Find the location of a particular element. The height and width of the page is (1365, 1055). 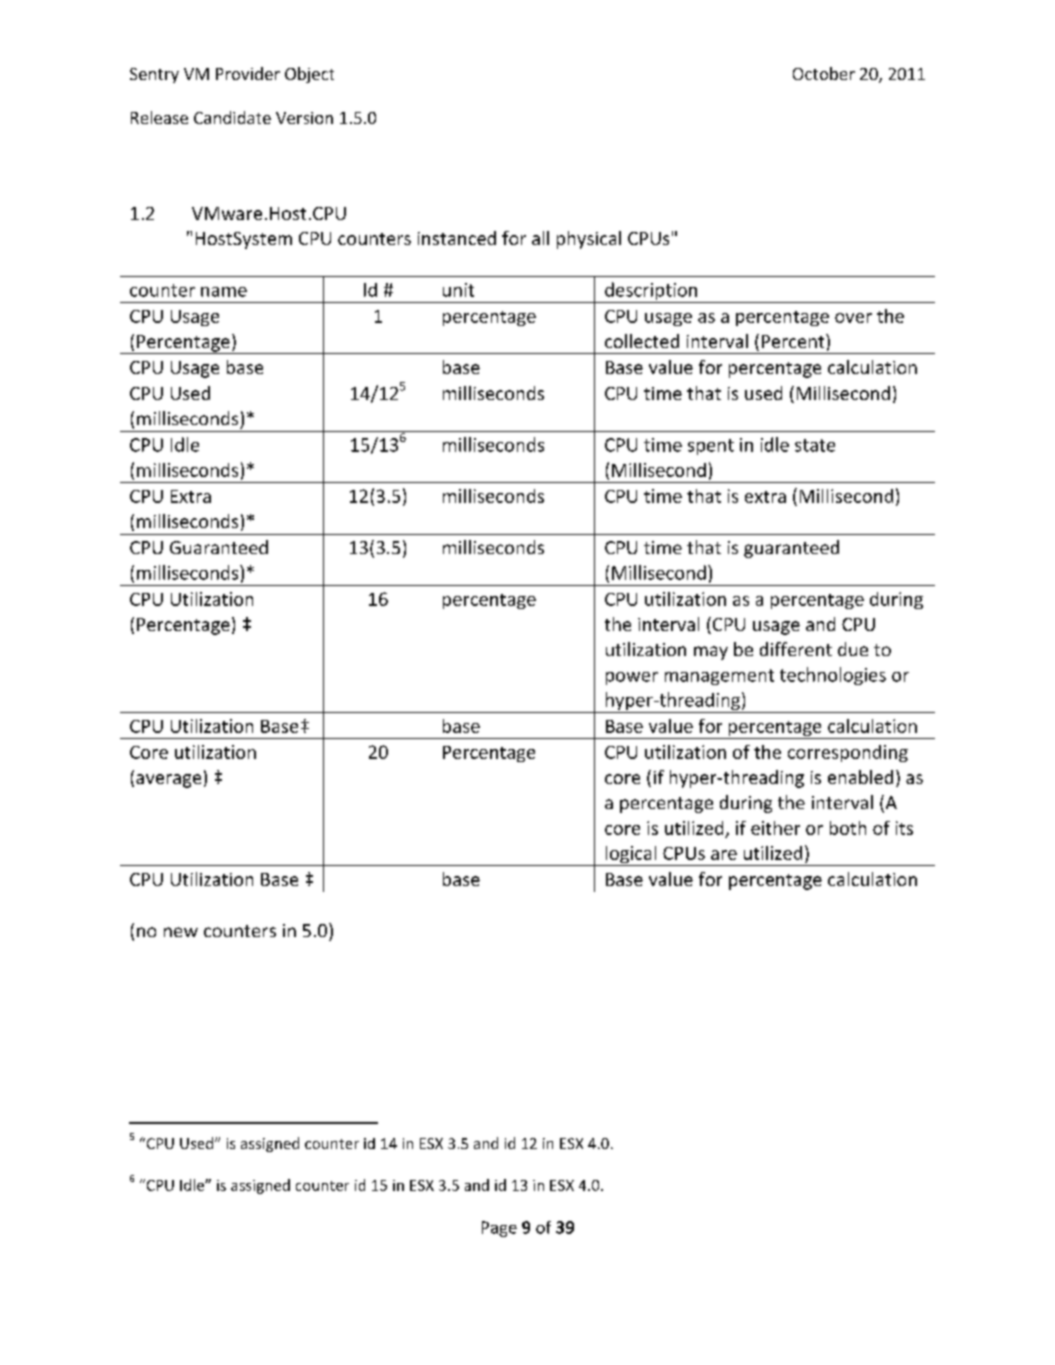

state is located at coordinates (815, 445).
